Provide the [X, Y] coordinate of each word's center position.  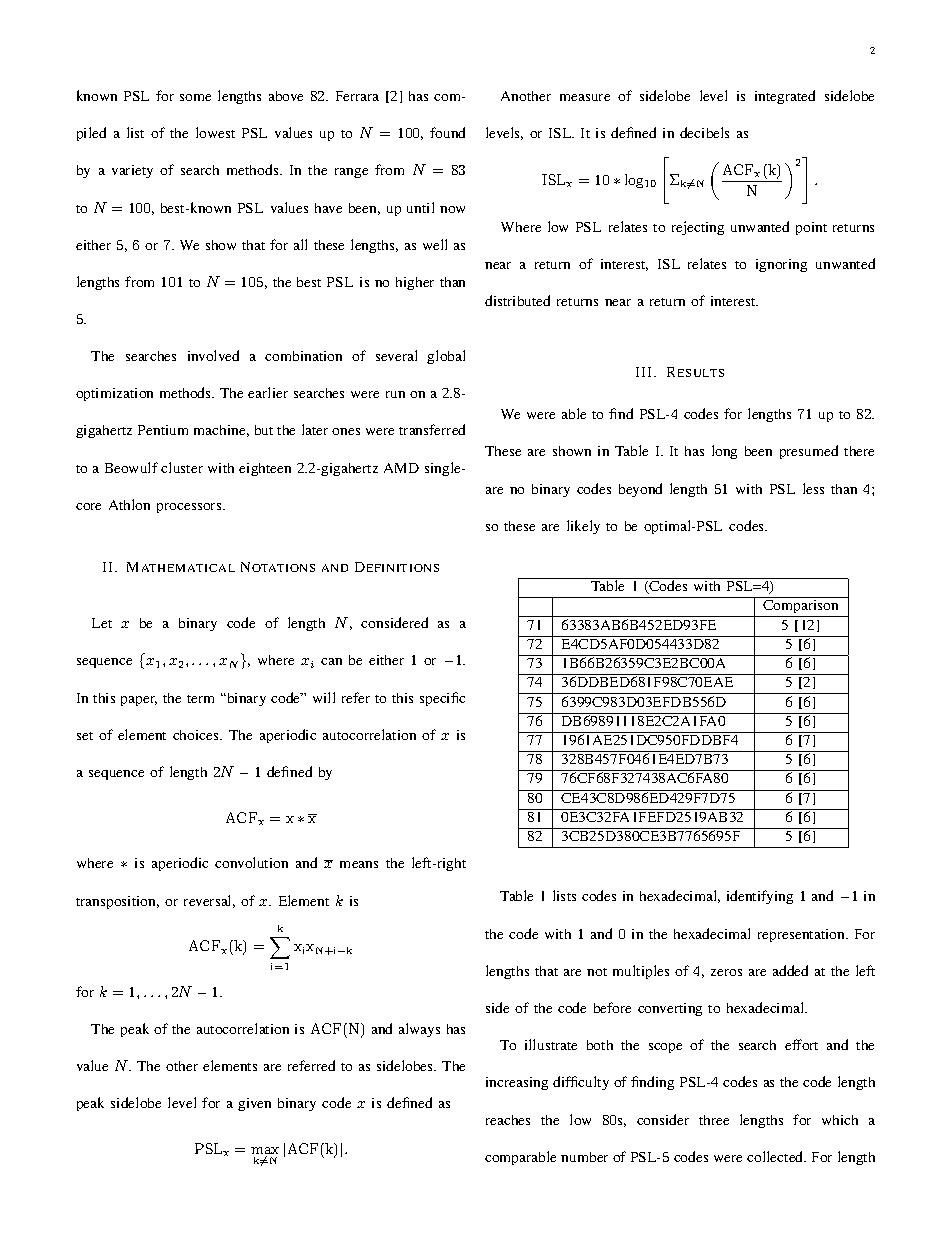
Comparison [801, 608]
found [447, 132]
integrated [785, 97]
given [254, 1104]
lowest [215, 132]
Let [102, 623]
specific [442, 699]
